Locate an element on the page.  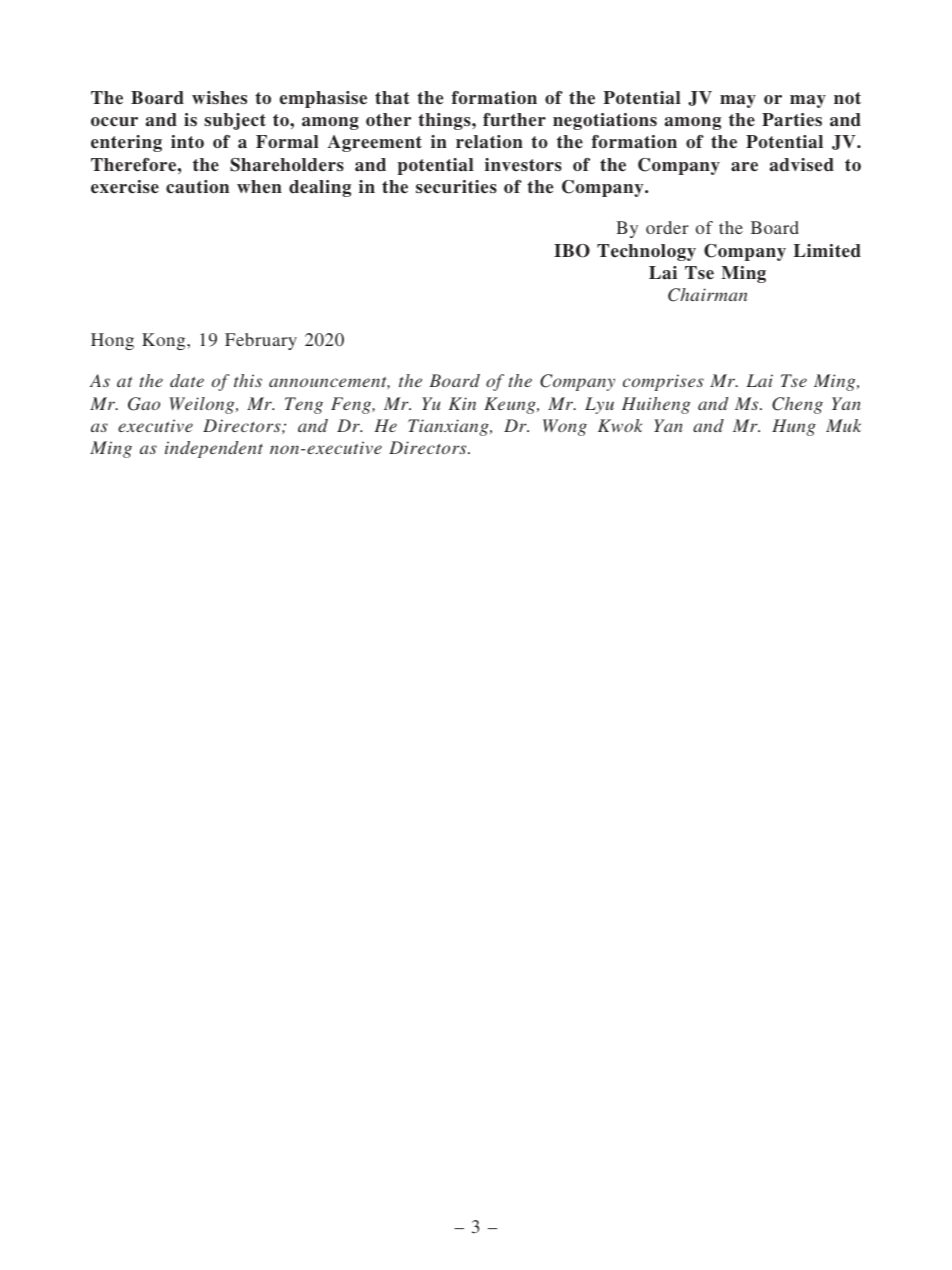
February is located at coordinates (261, 341).
